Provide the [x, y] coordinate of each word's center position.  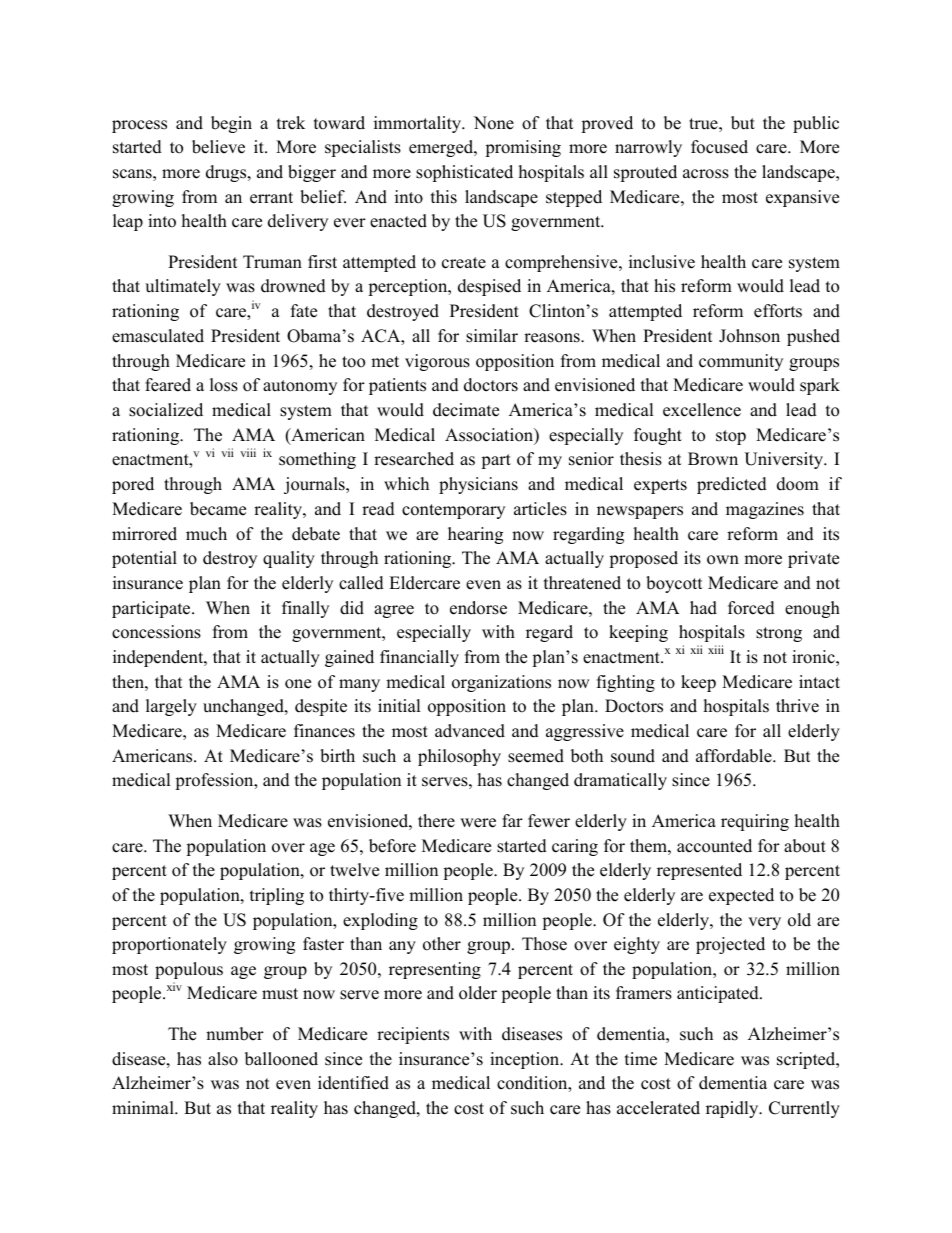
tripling [277, 896]
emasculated [158, 336]
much [206, 534]
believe [218, 147]
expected [741, 896]
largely [171, 707]
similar [492, 336]
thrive [797, 706]
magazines [765, 510]
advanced [470, 731]
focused [719, 147]
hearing [475, 535]
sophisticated [464, 173]
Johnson [749, 336]
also [223, 1059]
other [442, 944]
